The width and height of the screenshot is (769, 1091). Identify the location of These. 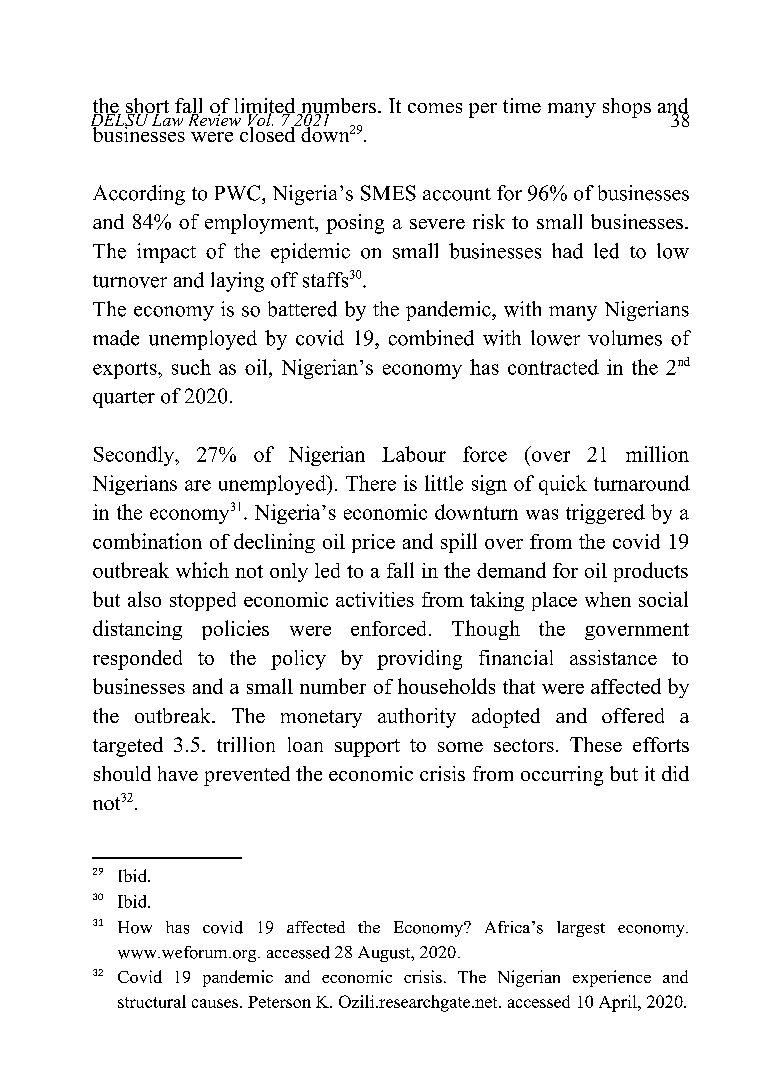
(596, 744).
